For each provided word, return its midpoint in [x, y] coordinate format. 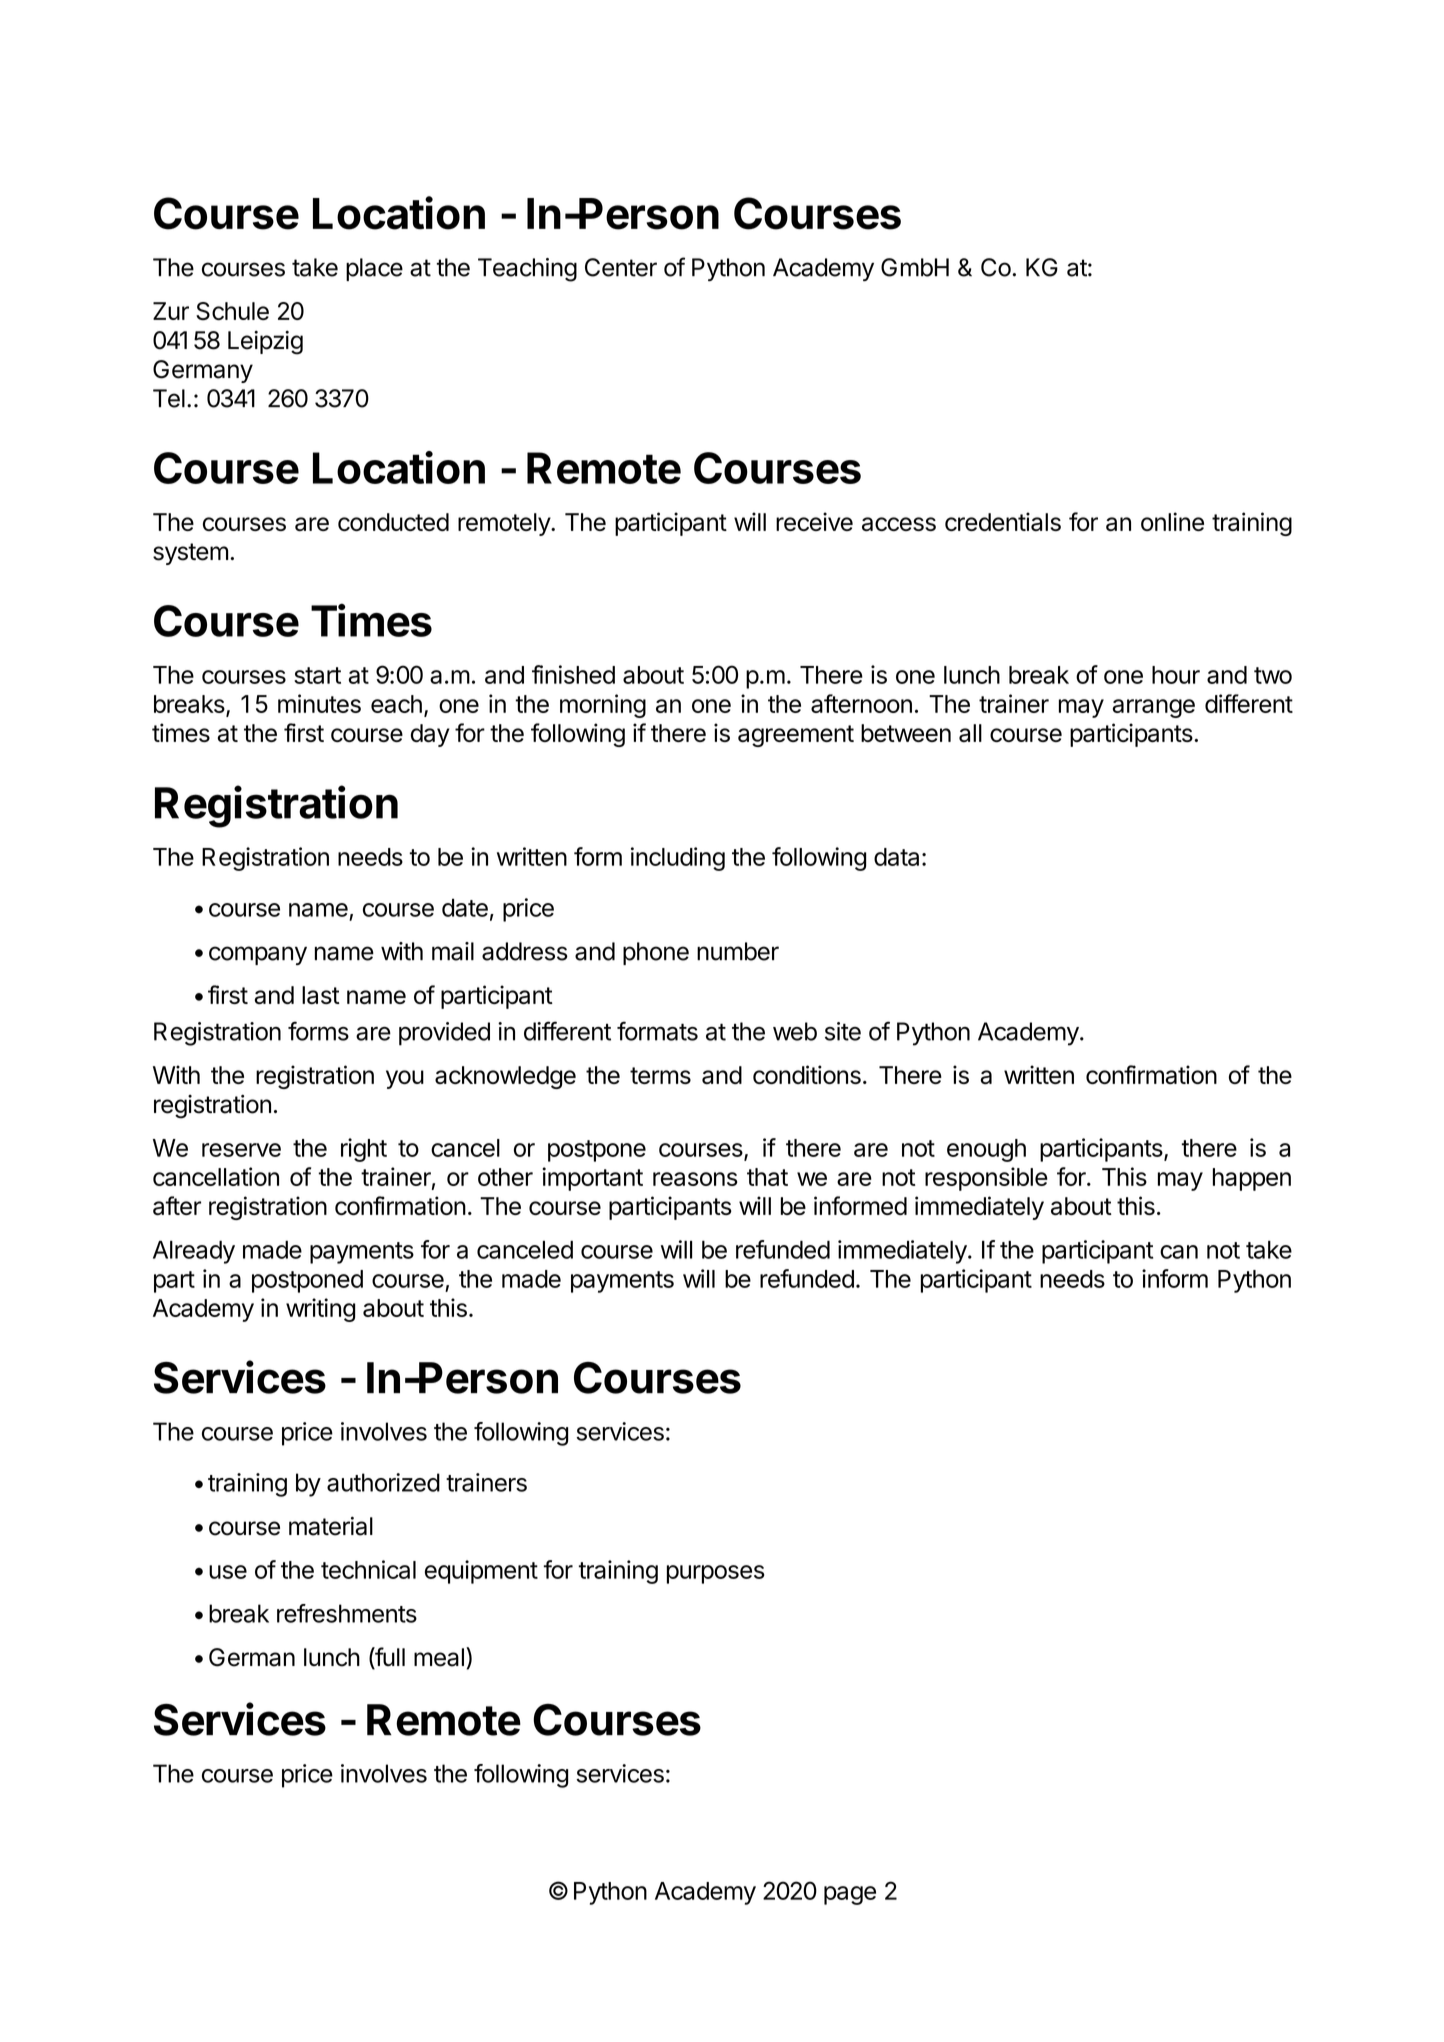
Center [621, 267]
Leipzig [265, 343]
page [850, 1895]
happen [1252, 1179]
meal [439, 1657]
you [405, 1079]
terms [660, 1075]
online [1172, 521]
